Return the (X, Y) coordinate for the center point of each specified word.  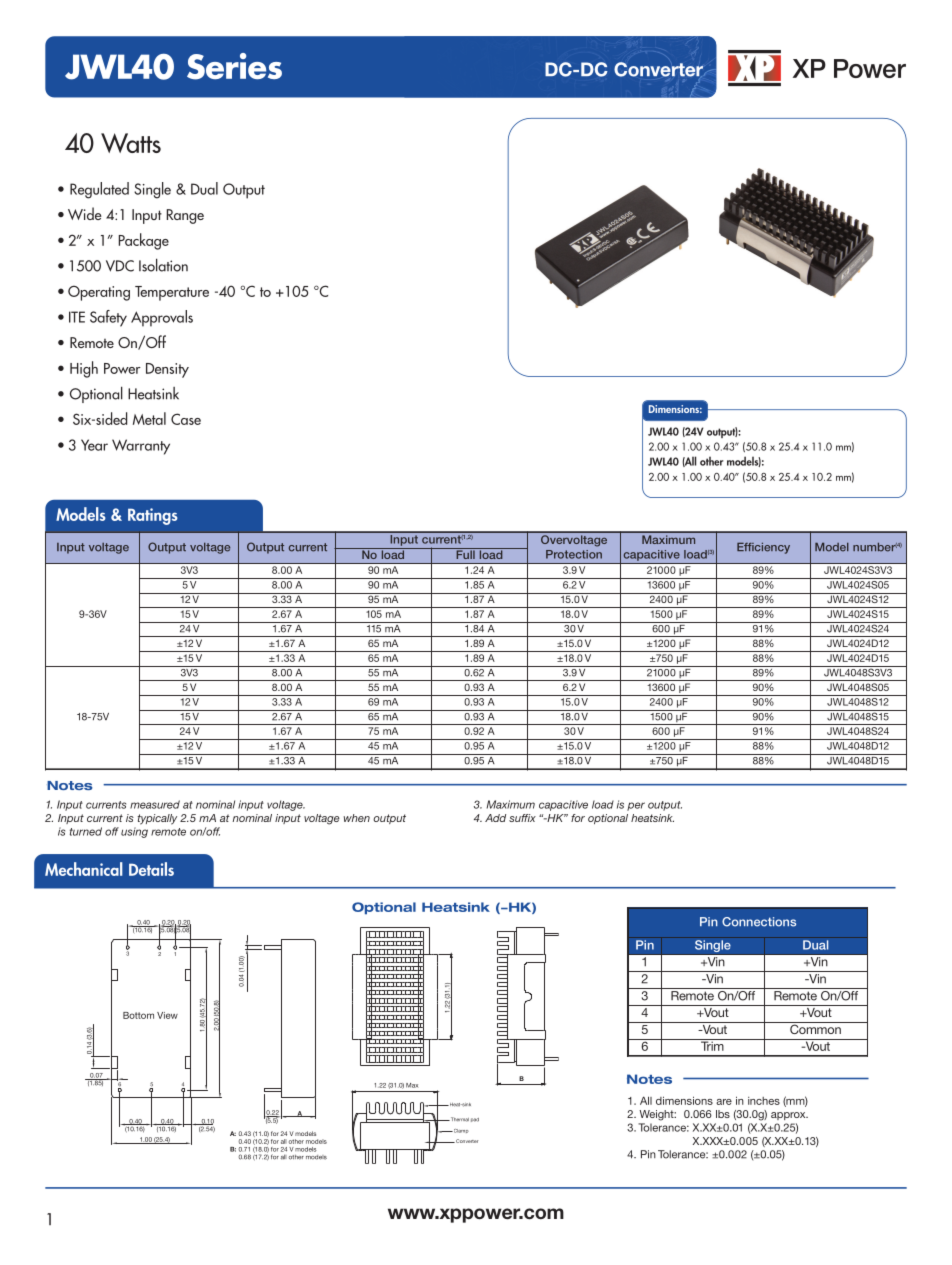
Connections (759, 922)
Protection (574, 554)
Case (186, 419)
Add (495, 818)
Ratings (153, 516)
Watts (131, 143)
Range (185, 216)
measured (155, 804)
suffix (522, 818)
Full (465, 553)
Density (167, 370)
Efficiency (763, 548)
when (357, 818)
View (167, 1015)
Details (151, 869)
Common (815, 1028)
